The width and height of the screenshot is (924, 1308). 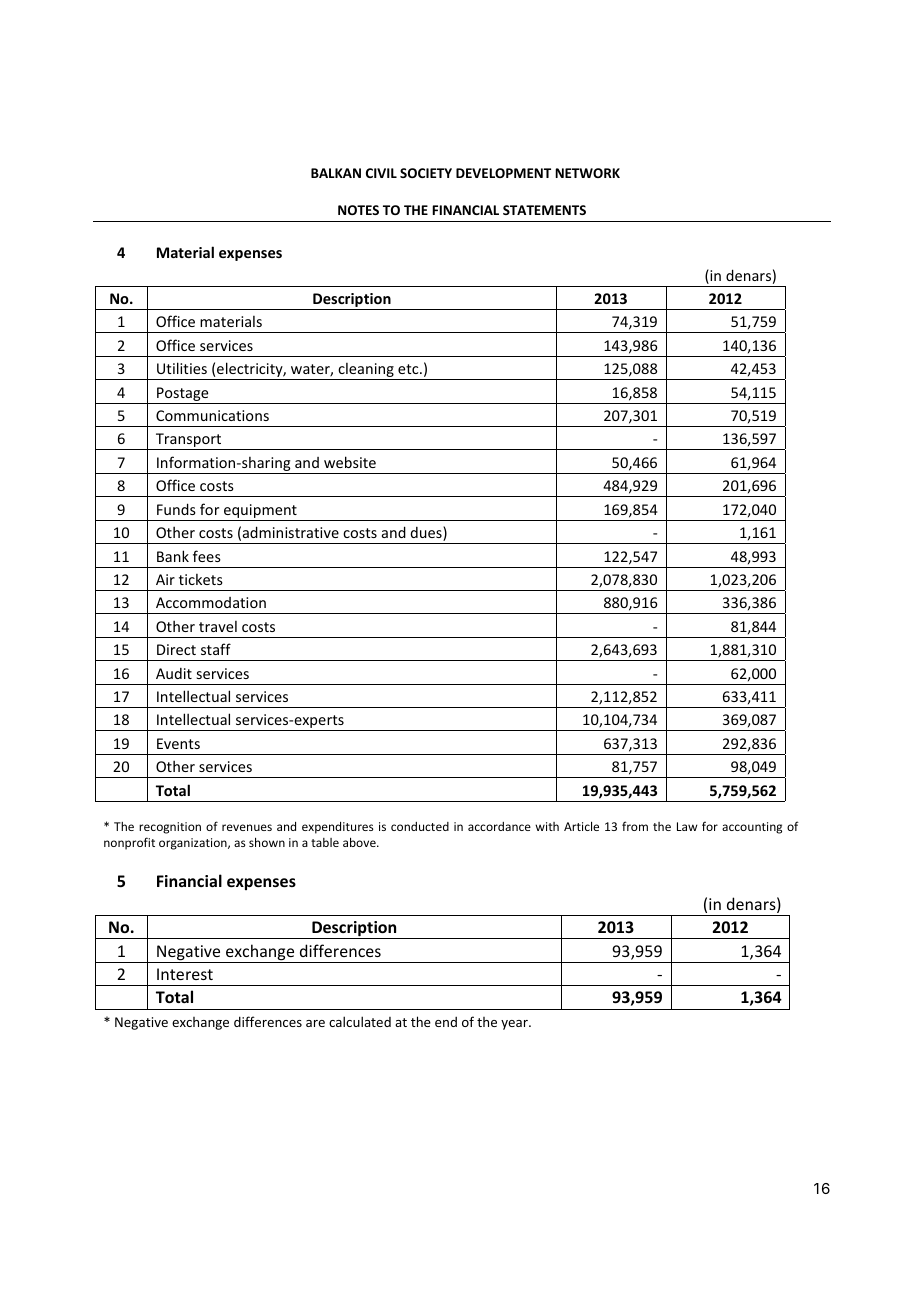 What do you see at coordinates (178, 743) in the screenshot?
I see `Events` at bounding box center [178, 743].
